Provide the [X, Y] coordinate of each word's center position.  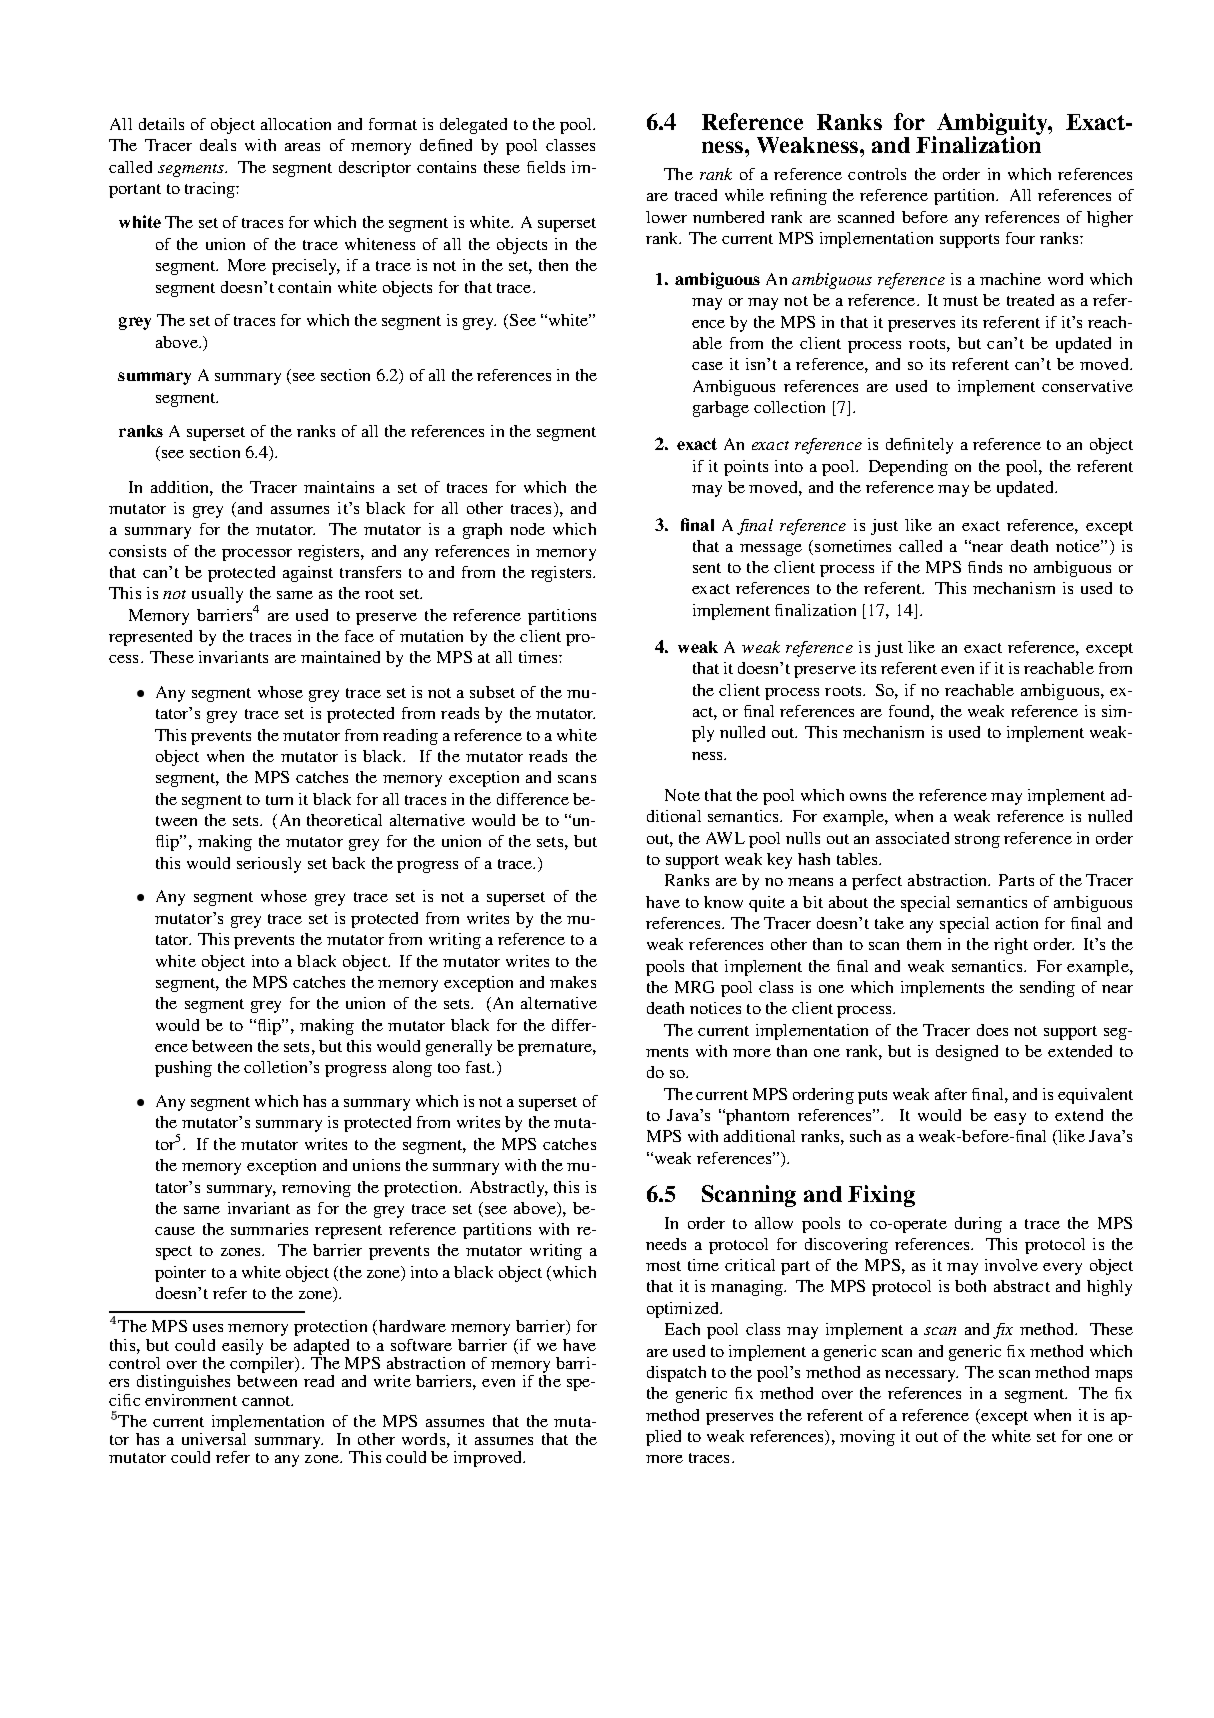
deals [218, 145]
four [1020, 238]
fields [546, 167]
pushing [183, 1069]
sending [1047, 989]
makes [573, 982]
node [527, 529]
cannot [267, 1401]
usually [217, 595]
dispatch [676, 1374]
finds [985, 567]
